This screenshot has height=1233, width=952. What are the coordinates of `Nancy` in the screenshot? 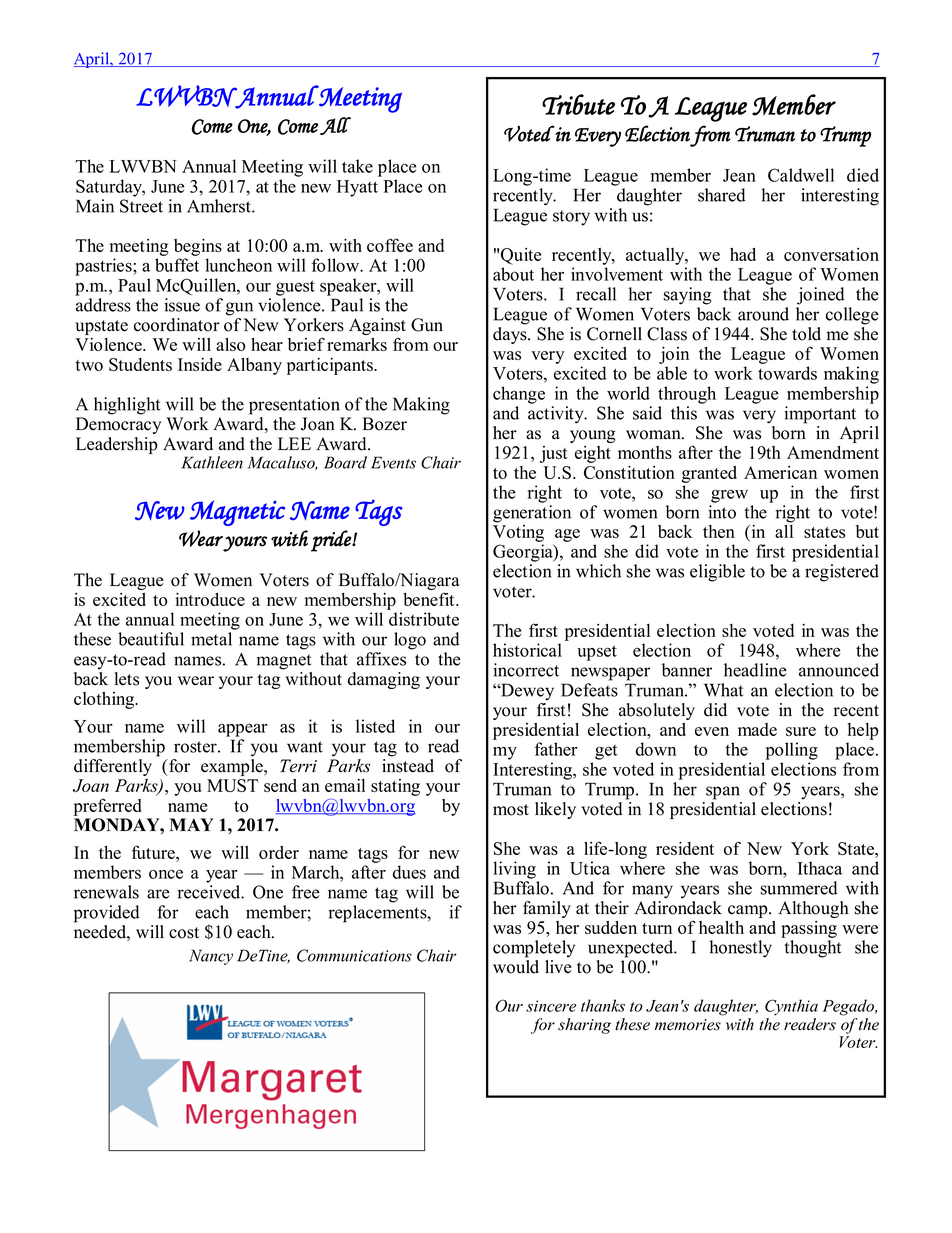 It's located at (211, 957).
